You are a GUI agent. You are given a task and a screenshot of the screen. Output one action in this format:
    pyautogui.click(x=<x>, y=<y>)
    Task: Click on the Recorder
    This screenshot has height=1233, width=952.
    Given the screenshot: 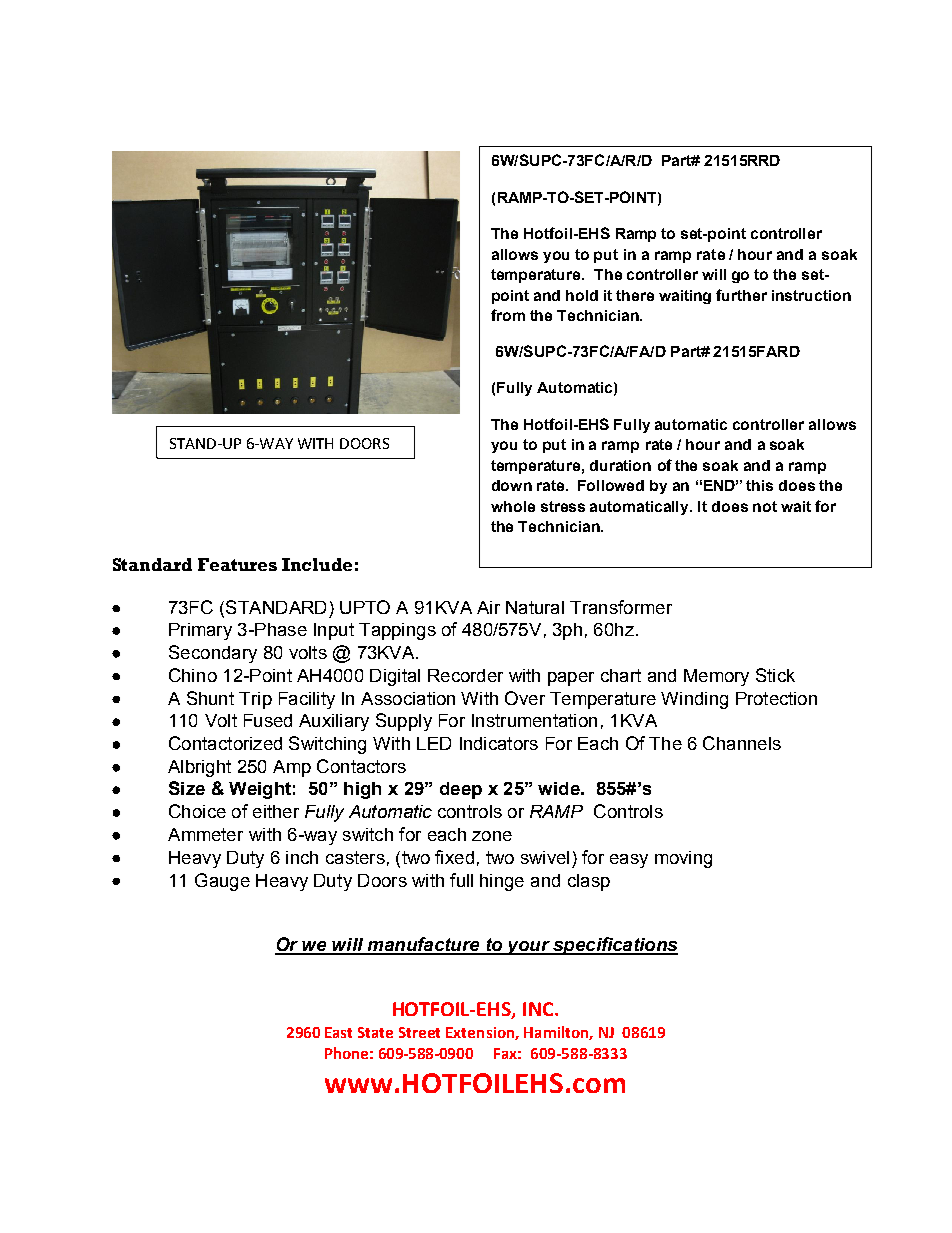 What is the action you would take?
    pyautogui.click(x=465, y=675)
